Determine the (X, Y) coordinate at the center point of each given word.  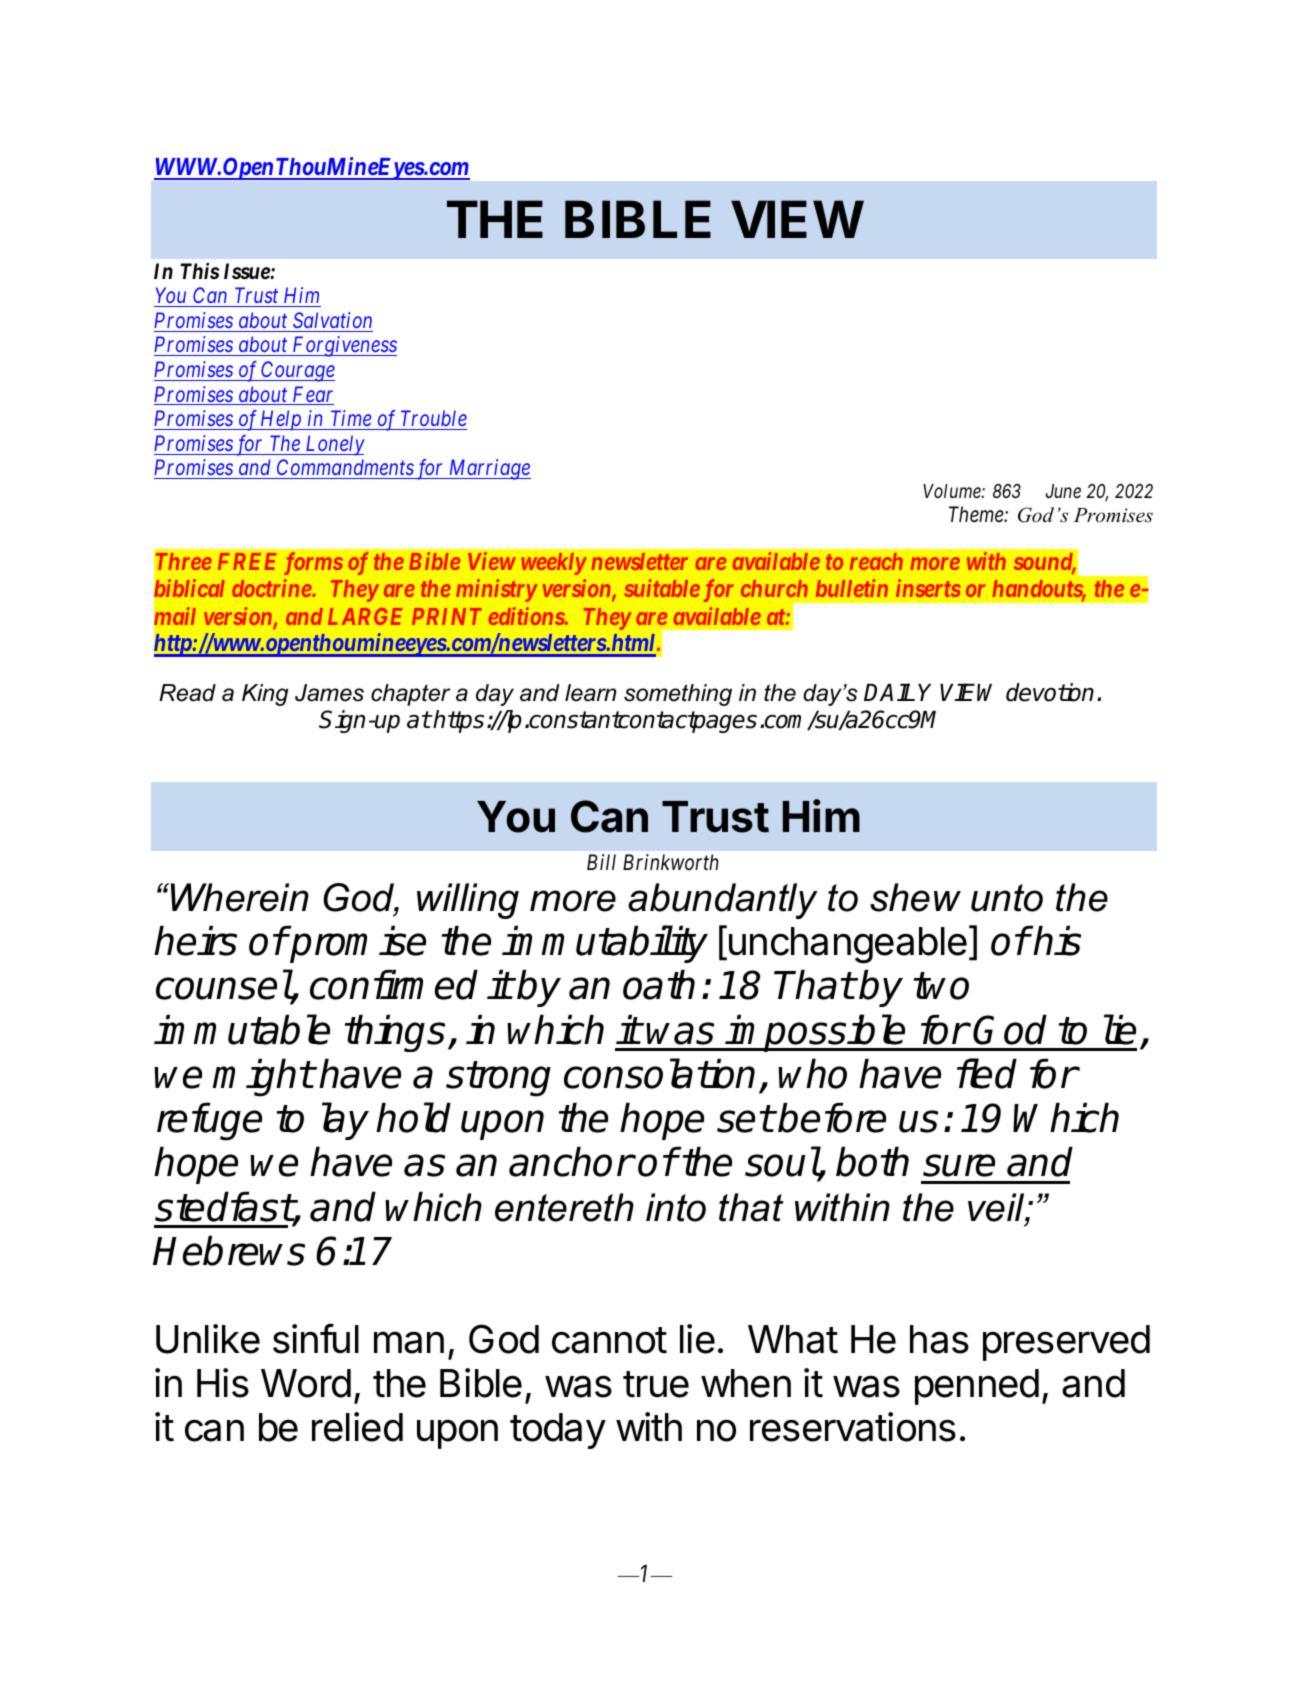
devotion (1050, 692)
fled (987, 1073)
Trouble (434, 418)
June (1063, 491)
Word (306, 1383)
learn (590, 693)
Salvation (332, 320)
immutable (242, 1029)
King (265, 695)
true (656, 1384)
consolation (659, 1073)
